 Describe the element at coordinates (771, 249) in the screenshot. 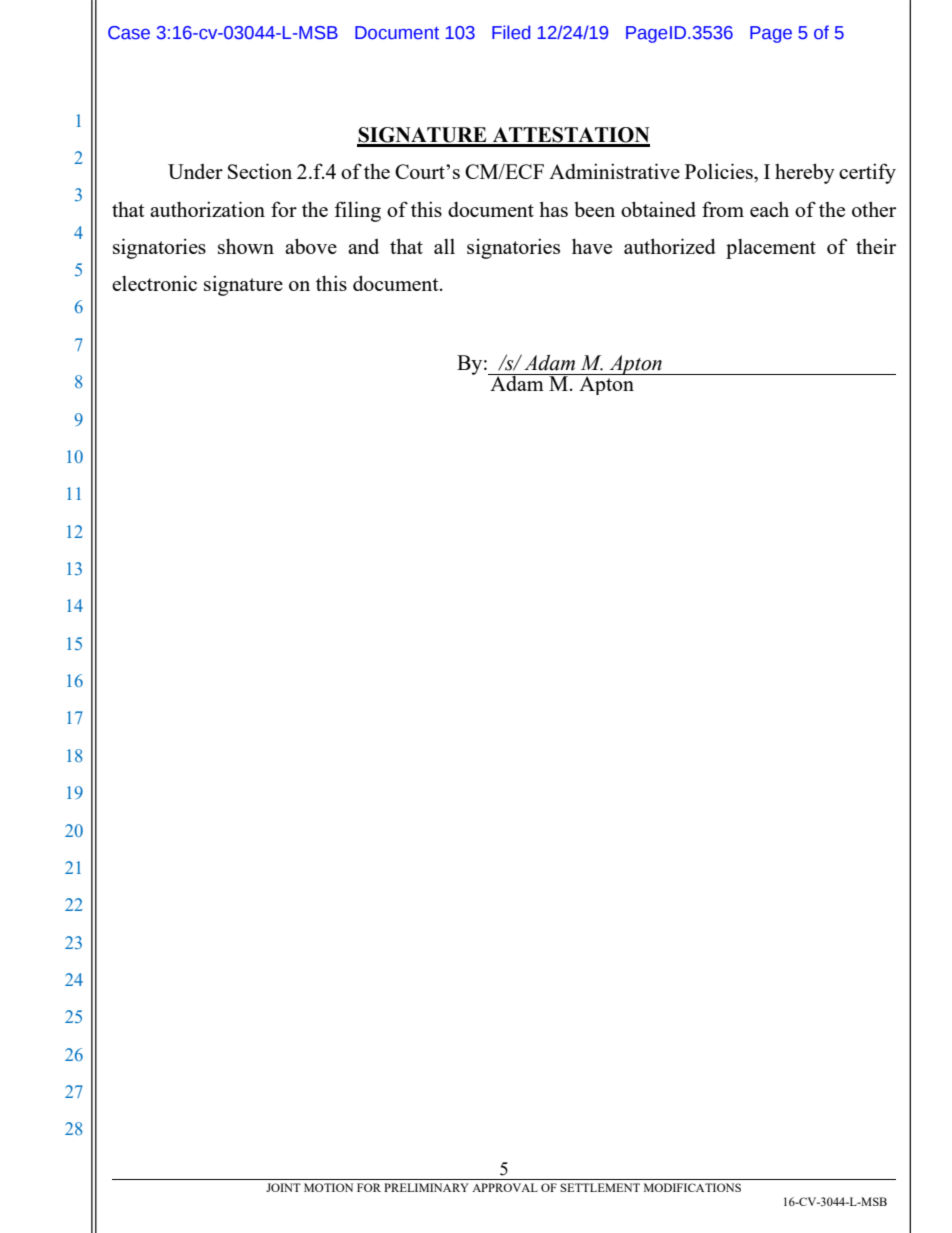

I see `placement` at that location.
